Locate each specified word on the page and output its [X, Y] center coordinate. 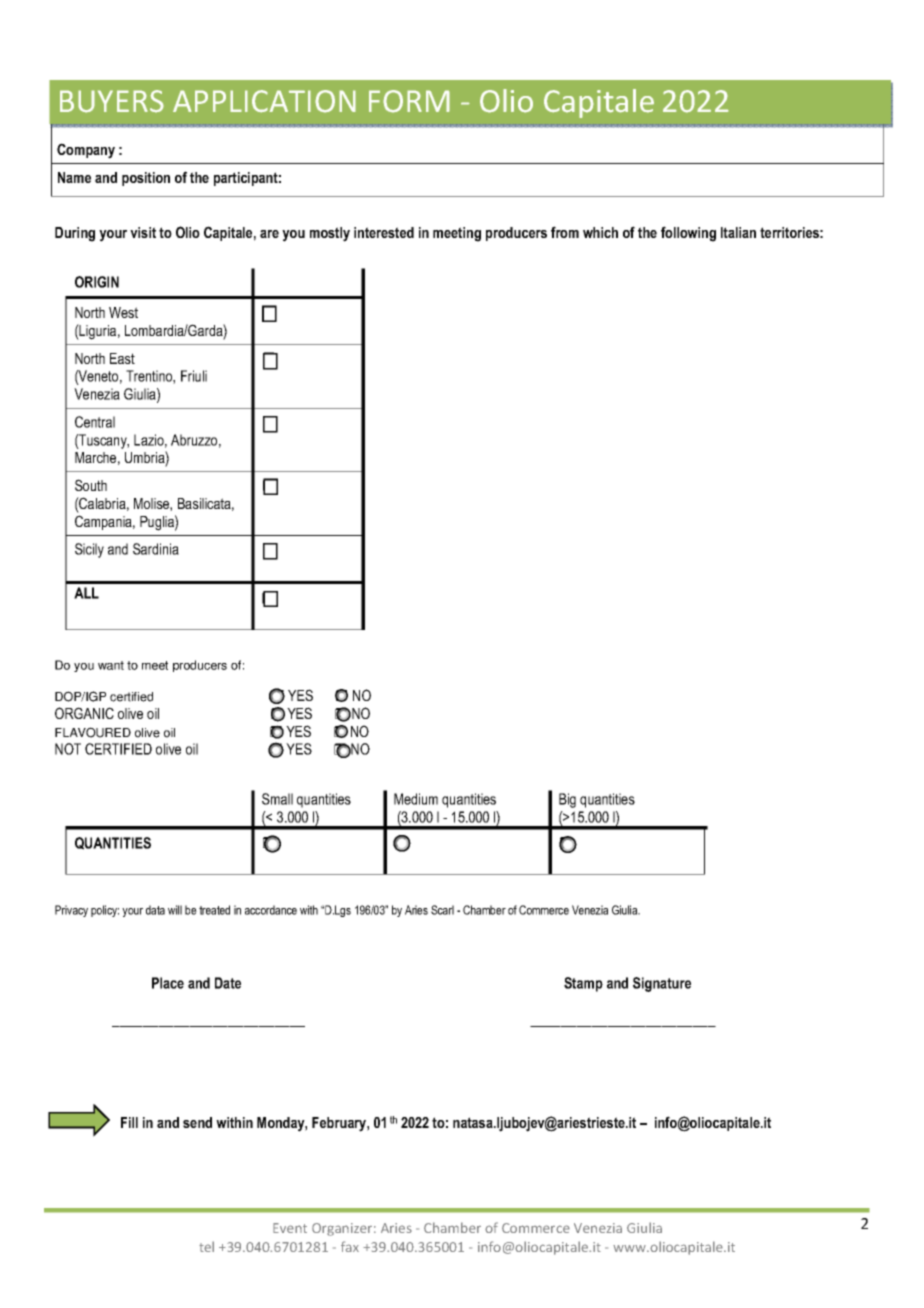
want [111, 665]
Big [567, 800]
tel [206, 1246]
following [688, 234]
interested [384, 232]
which [600, 232]
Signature [662, 984]
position [146, 179]
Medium [416, 799]
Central [95, 422]
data [155, 910]
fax [350, 1246]
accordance [271, 910]
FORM [409, 101]
